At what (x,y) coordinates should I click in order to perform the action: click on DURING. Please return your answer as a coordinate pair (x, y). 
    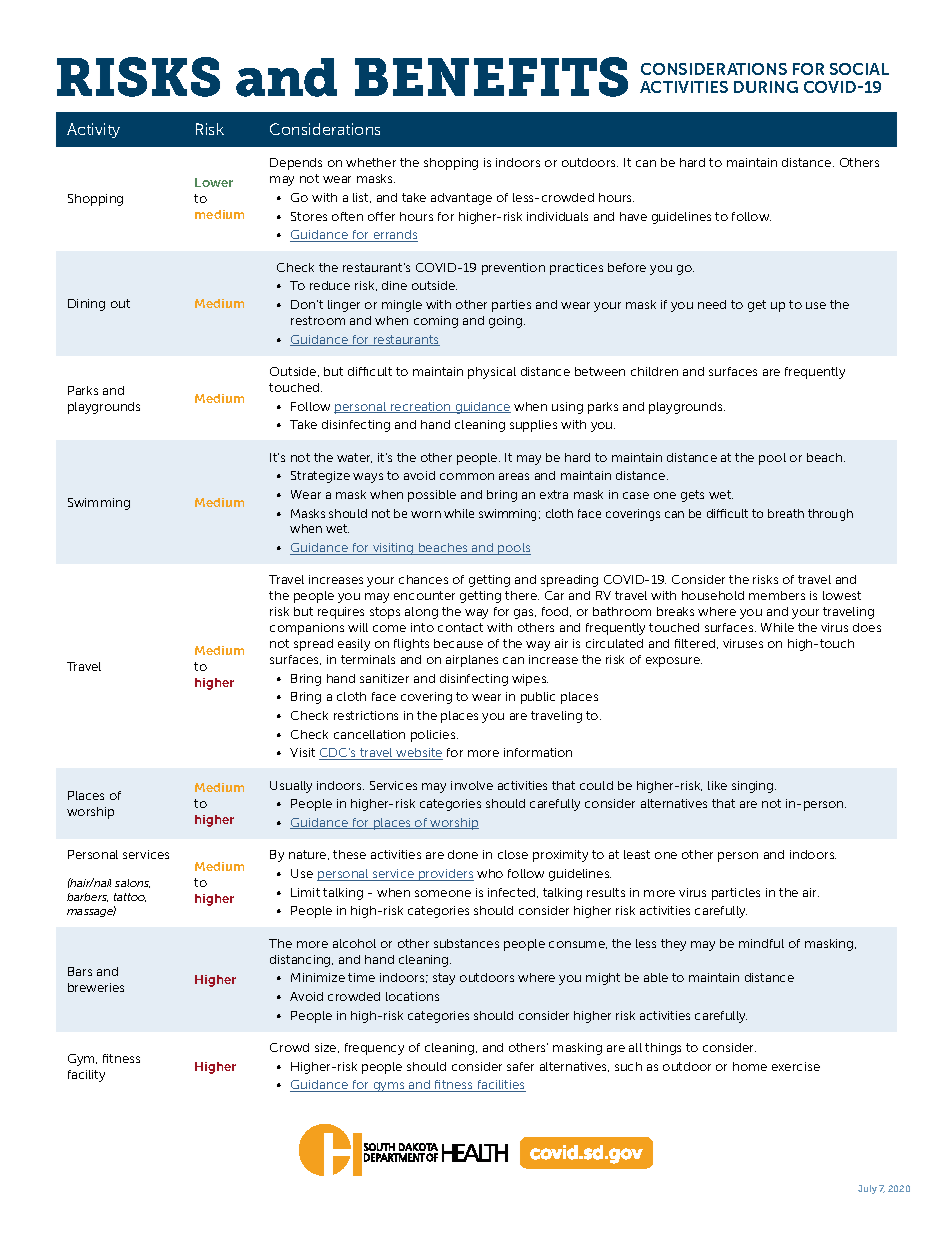
    Looking at the image, I should click on (766, 87).
